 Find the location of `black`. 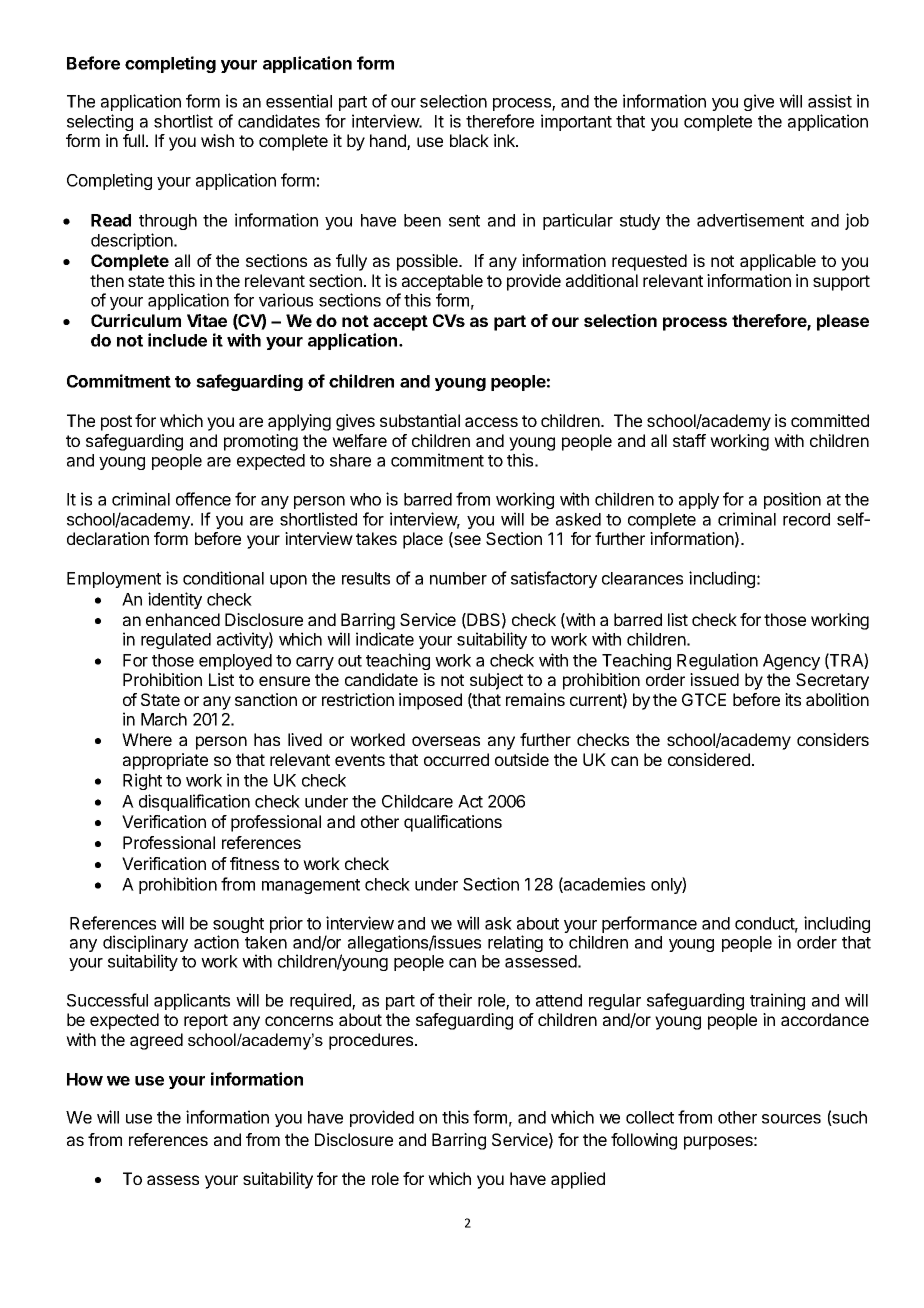

black is located at coordinates (469, 140).
